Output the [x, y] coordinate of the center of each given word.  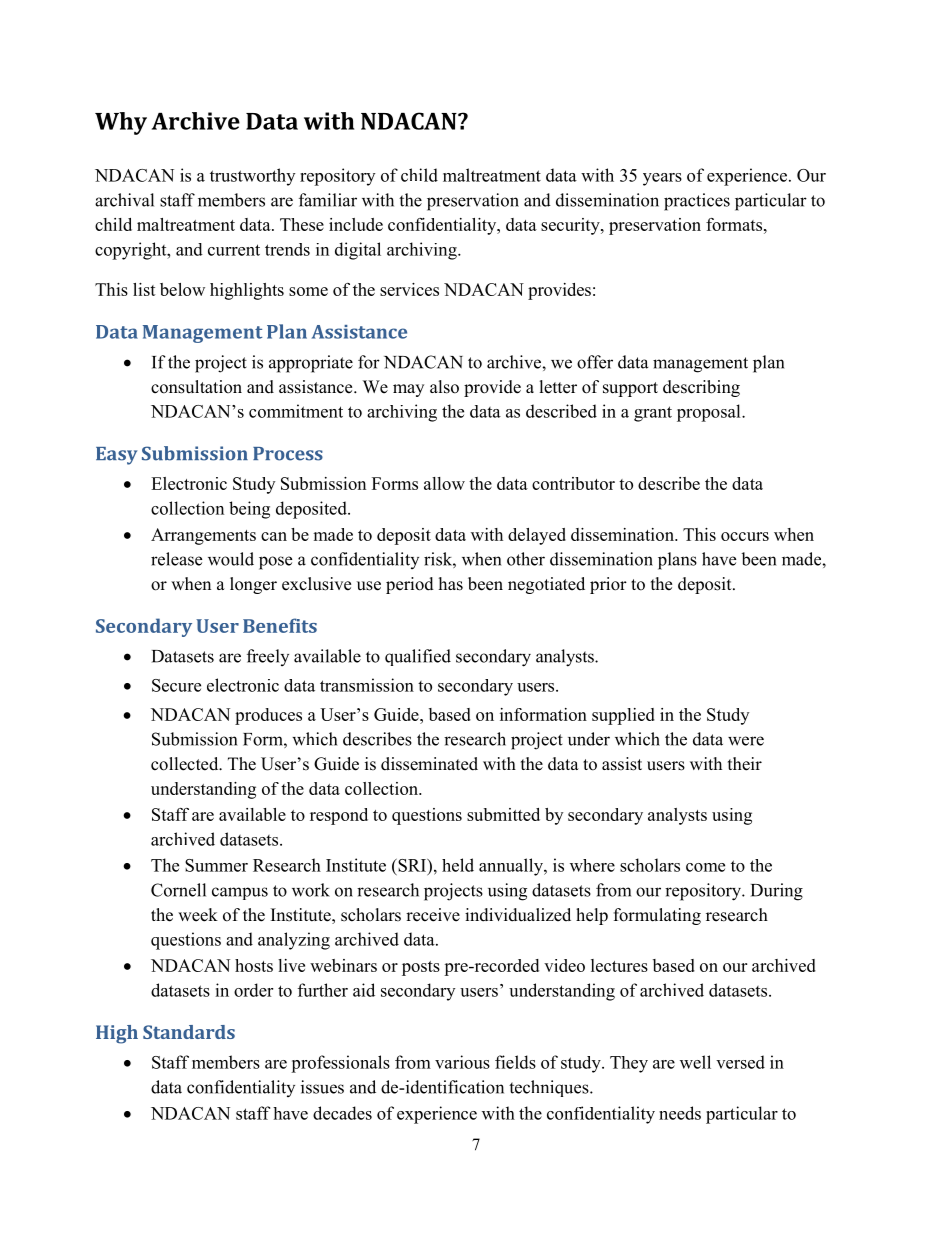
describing [701, 388]
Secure [176, 685]
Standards [189, 1032]
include [356, 224]
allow [444, 483]
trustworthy [252, 177]
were [746, 741]
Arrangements [203, 536]
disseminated [429, 764]
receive [433, 915]
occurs [745, 536]
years [662, 179]
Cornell [178, 890]
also [444, 387]
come [705, 867]
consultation [196, 387]
